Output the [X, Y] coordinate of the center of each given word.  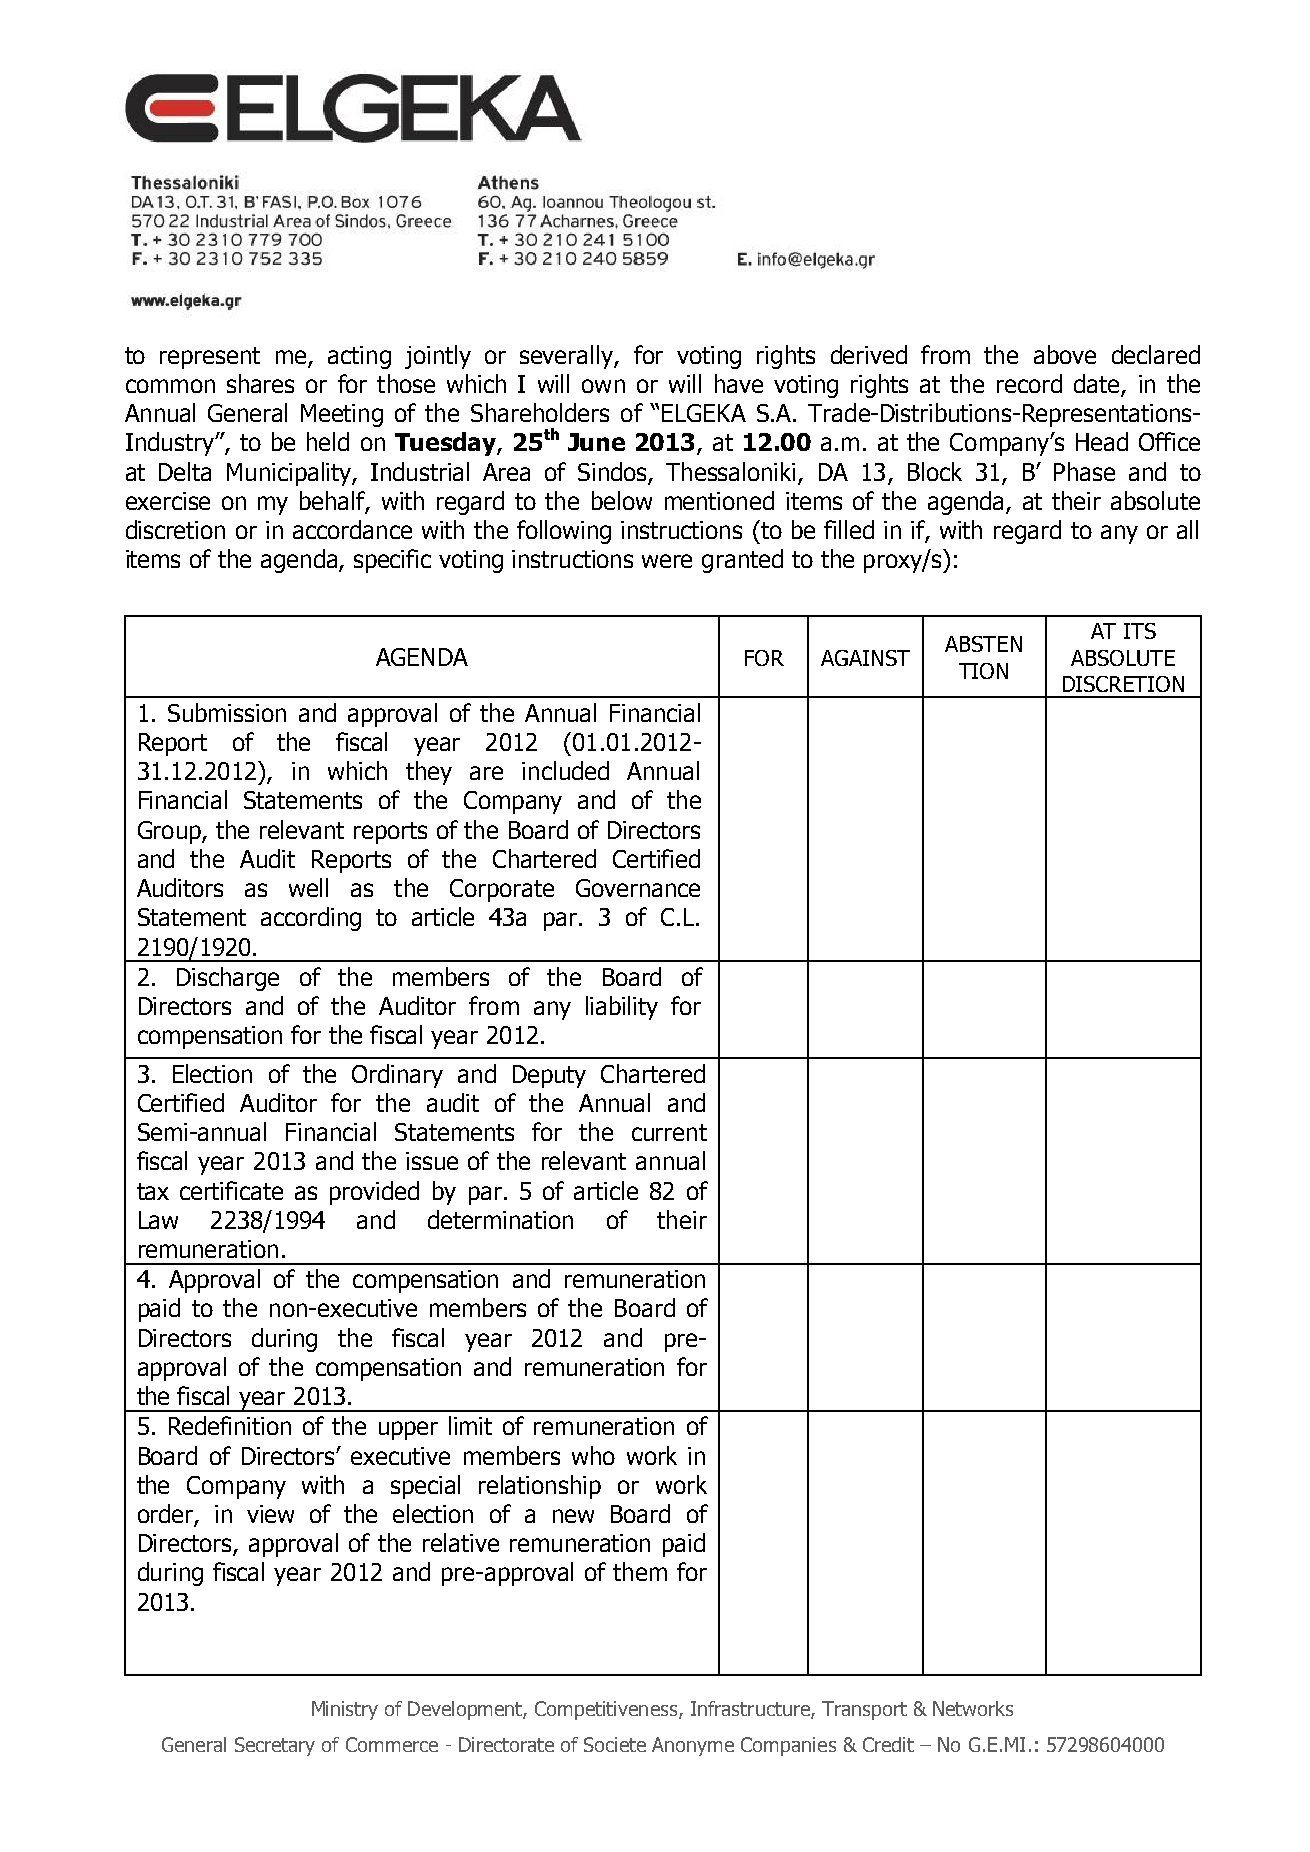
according [311, 919]
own [603, 386]
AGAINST [865, 658]
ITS [1140, 631]
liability [622, 1008]
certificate [231, 1190]
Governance [638, 888]
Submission [227, 712]
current [669, 1132]
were [667, 561]
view [270, 1514]
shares [260, 383]
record [1029, 383]
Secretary [275, 1746]
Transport [864, 1710]
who [593, 1455]
